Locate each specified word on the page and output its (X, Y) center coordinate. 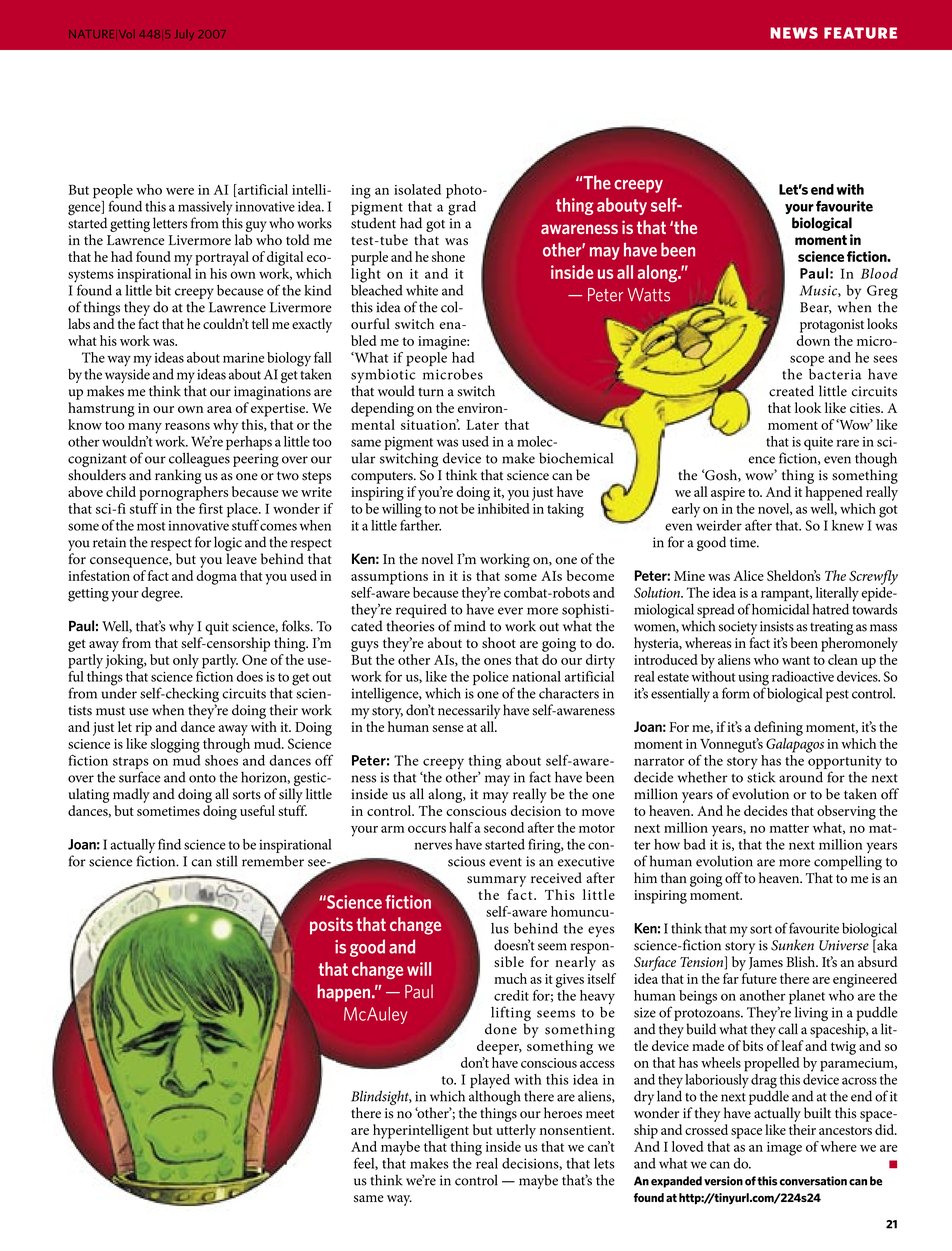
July (185, 35)
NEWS (794, 33)
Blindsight (381, 1097)
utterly (516, 1131)
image (784, 1149)
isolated (417, 189)
